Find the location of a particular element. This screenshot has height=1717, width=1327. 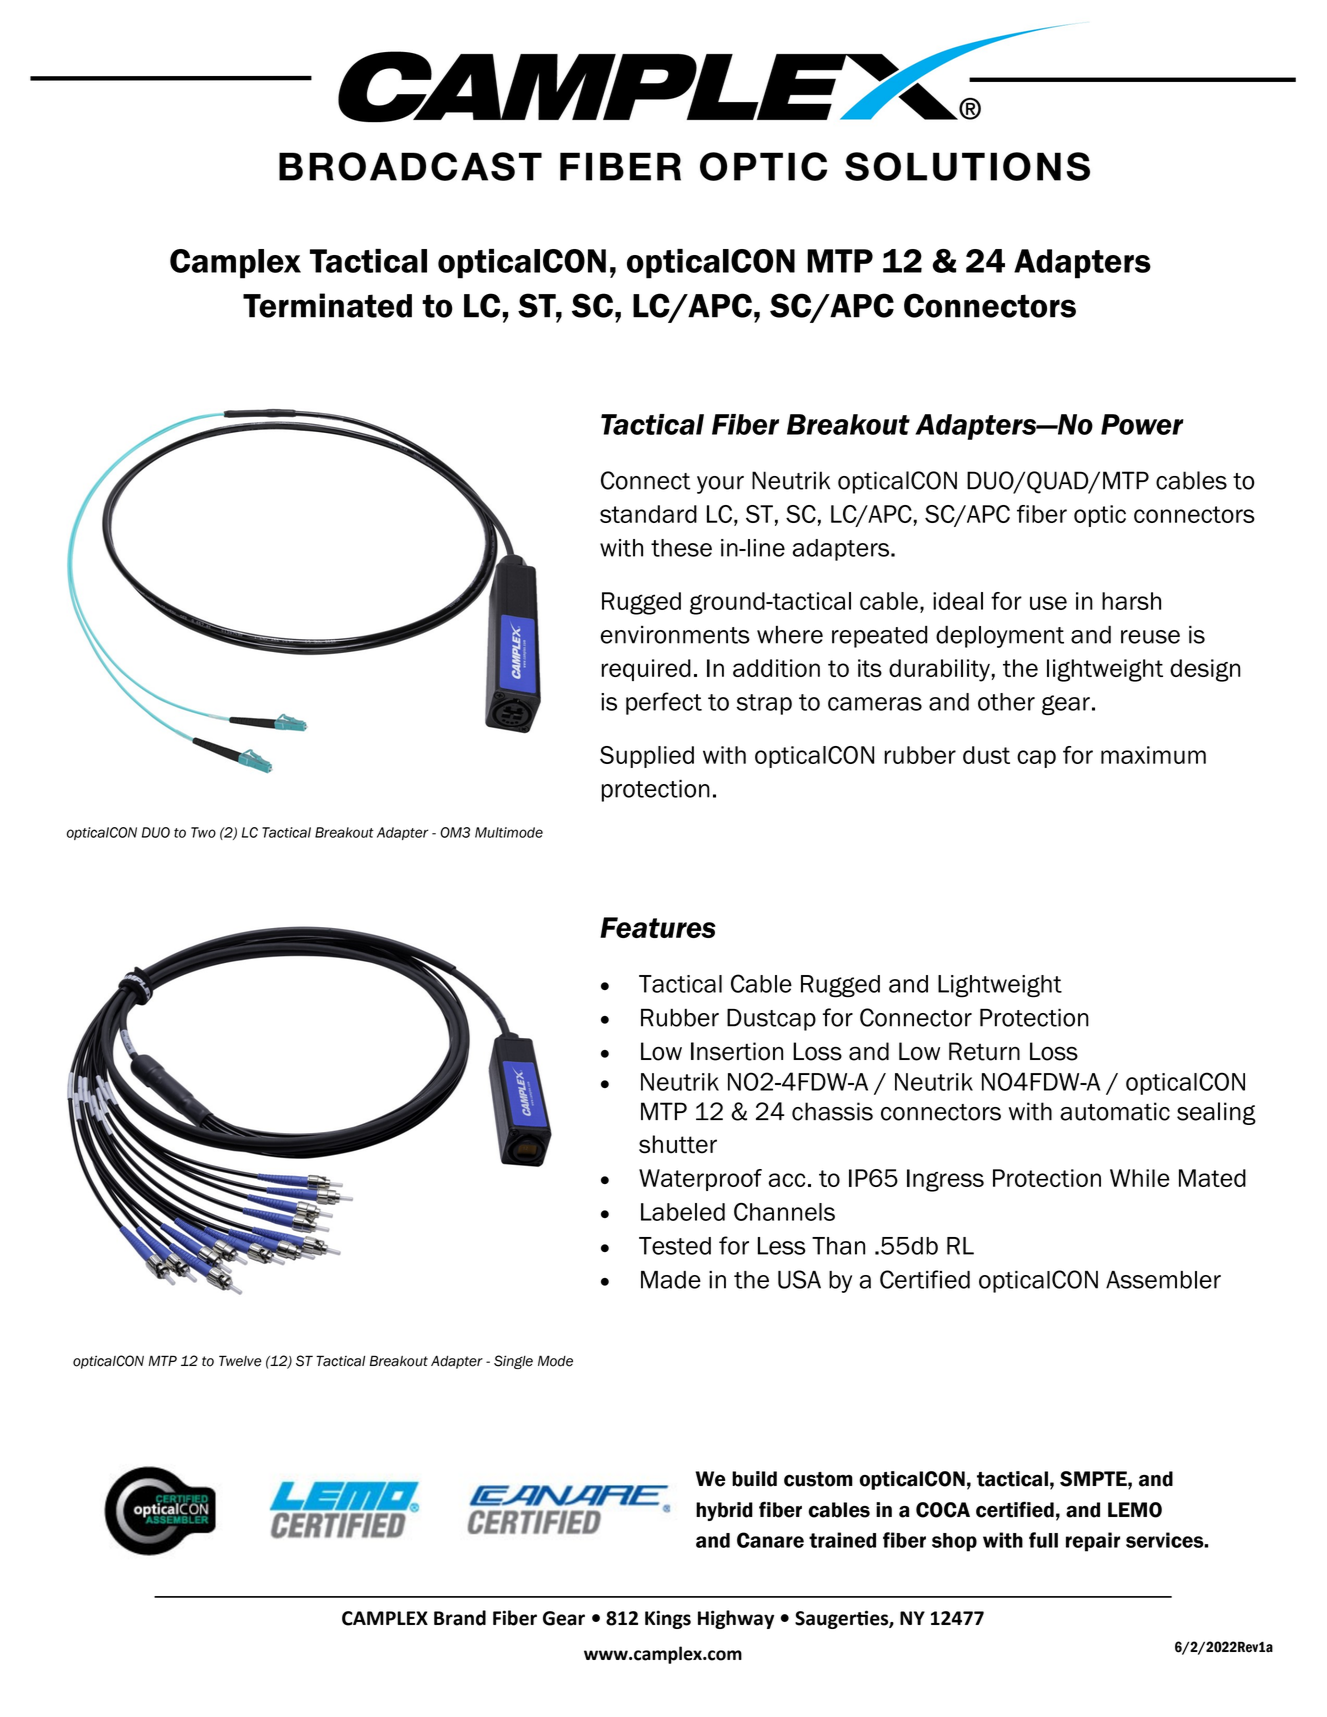

Assembler is located at coordinates (1163, 1280).
